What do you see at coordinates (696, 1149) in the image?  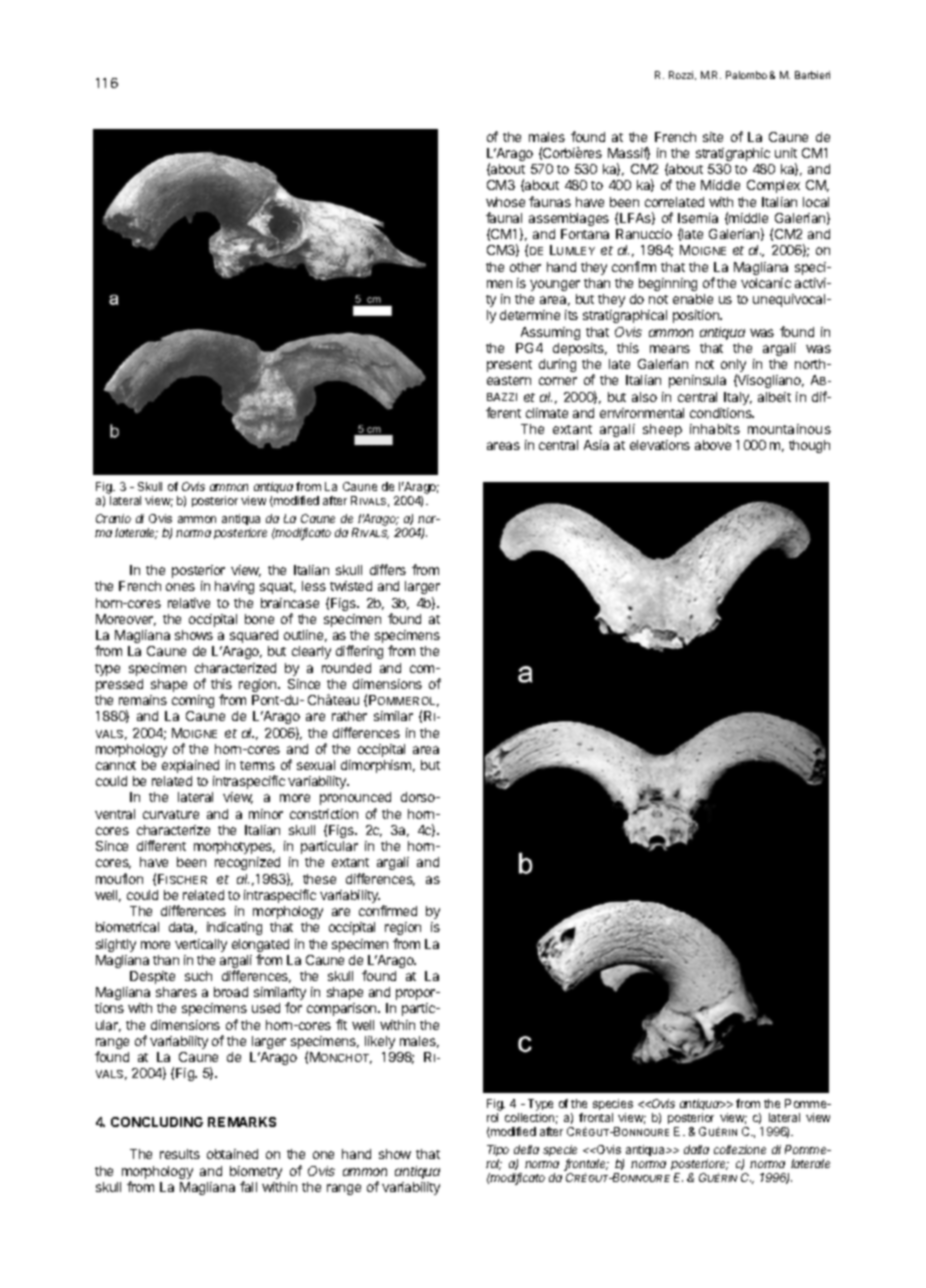 I see `dalla` at bounding box center [696, 1149].
